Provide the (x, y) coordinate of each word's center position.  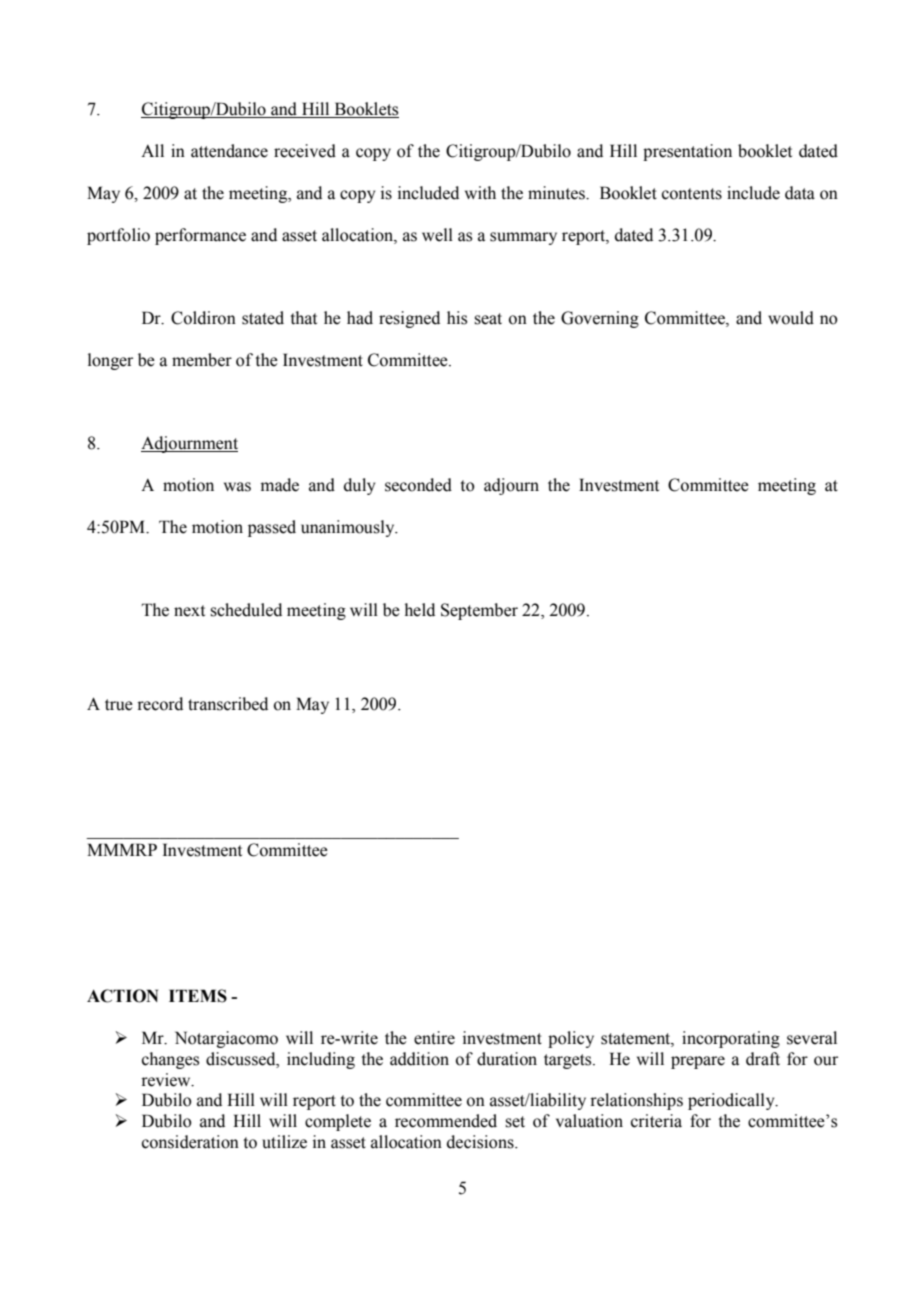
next (189, 611)
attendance (229, 151)
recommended (446, 1121)
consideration (190, 1142)
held (420, 610)
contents (692, 194)
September (479, 611)
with (480, 193)
